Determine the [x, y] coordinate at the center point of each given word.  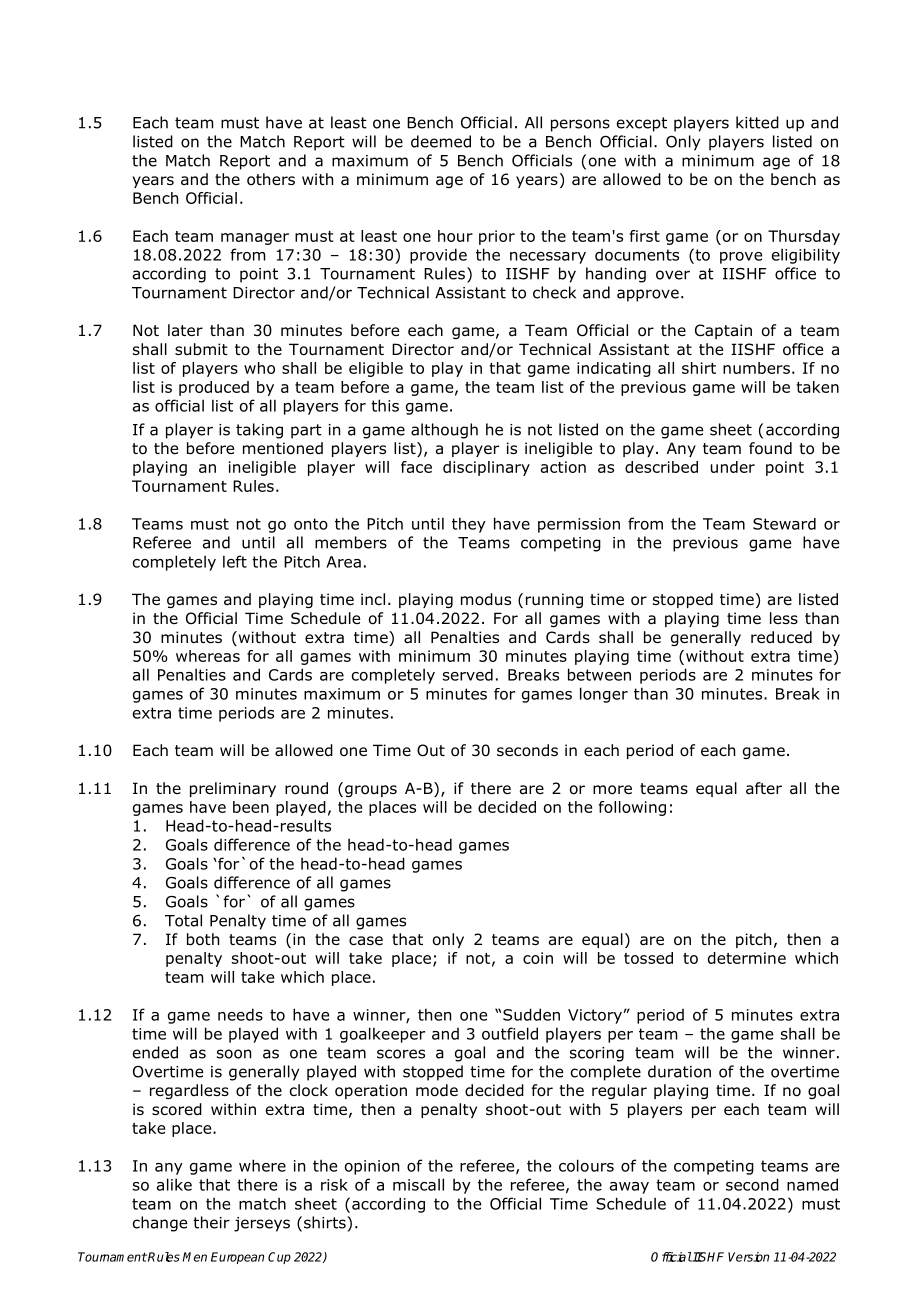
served [468, 674]
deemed [441, 141]
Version [748, 1257]
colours [586, 1165]
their [211, 1222]
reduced [781, 637]
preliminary [233, 789]
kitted [757, 122]
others [271, 179]
